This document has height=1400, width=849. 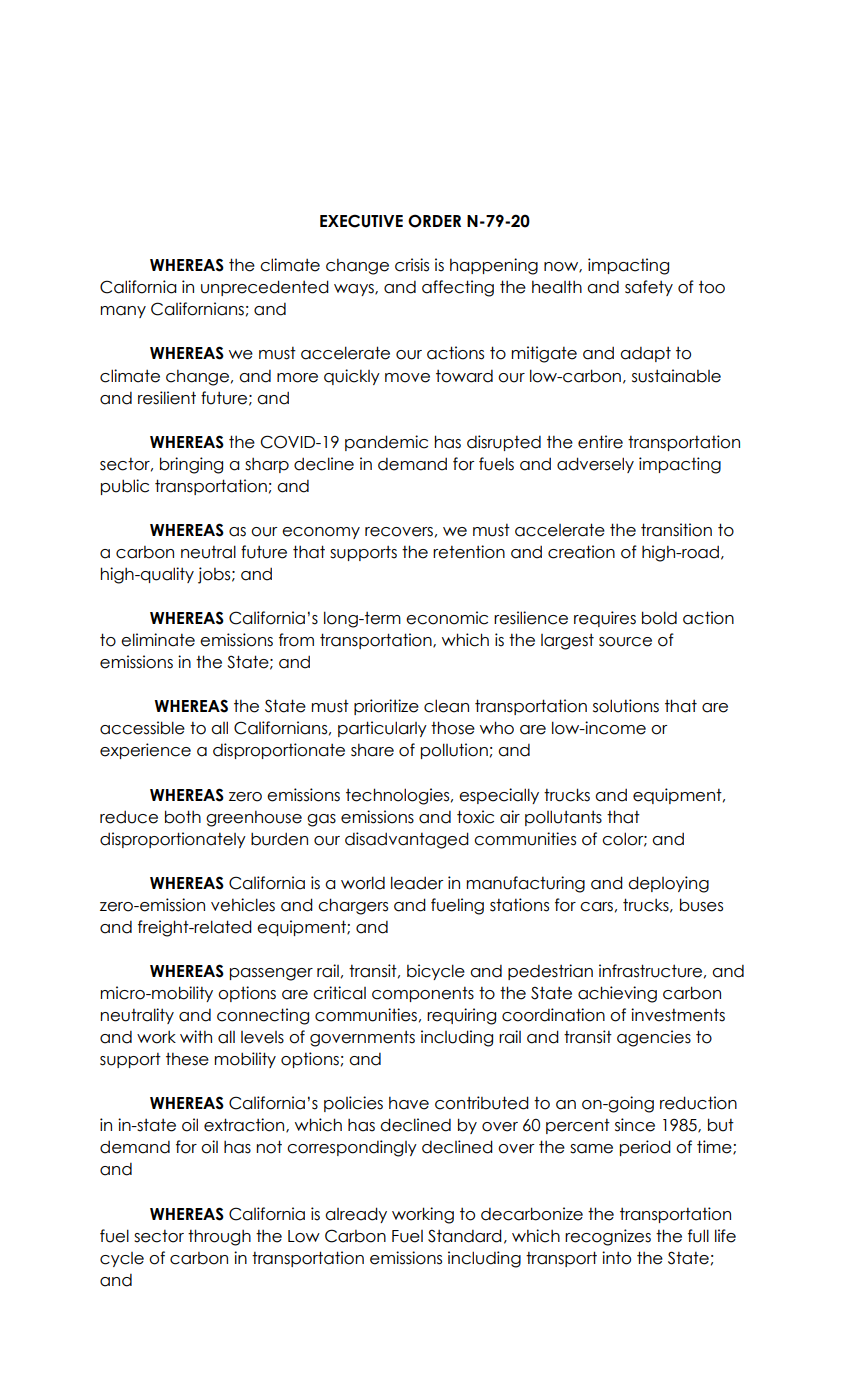 What do you see at coordinates (649, 288) in the document?
I see `safety` at bounding box center [649, 288].
